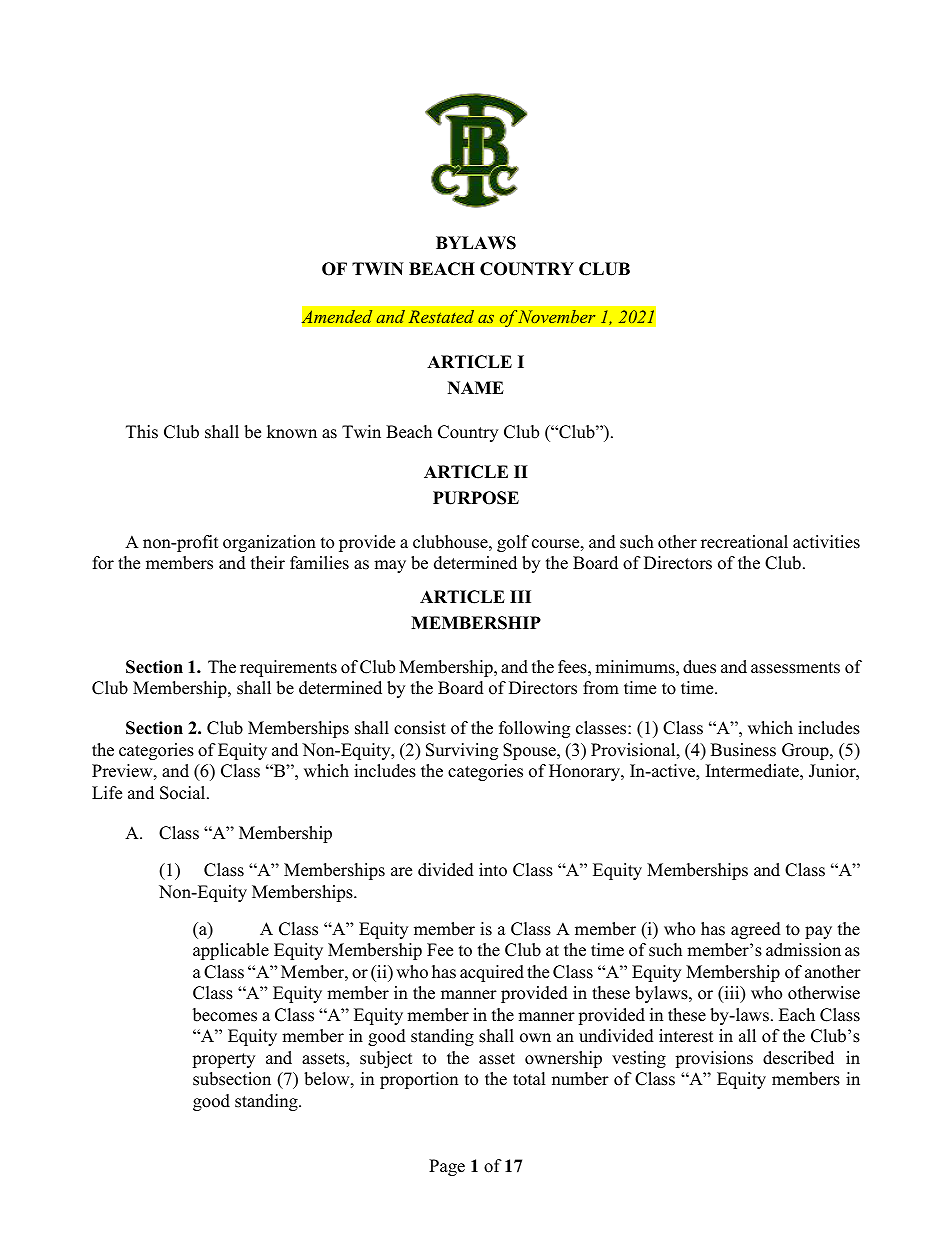  I want to click on Surviving, so click(462, 751).
